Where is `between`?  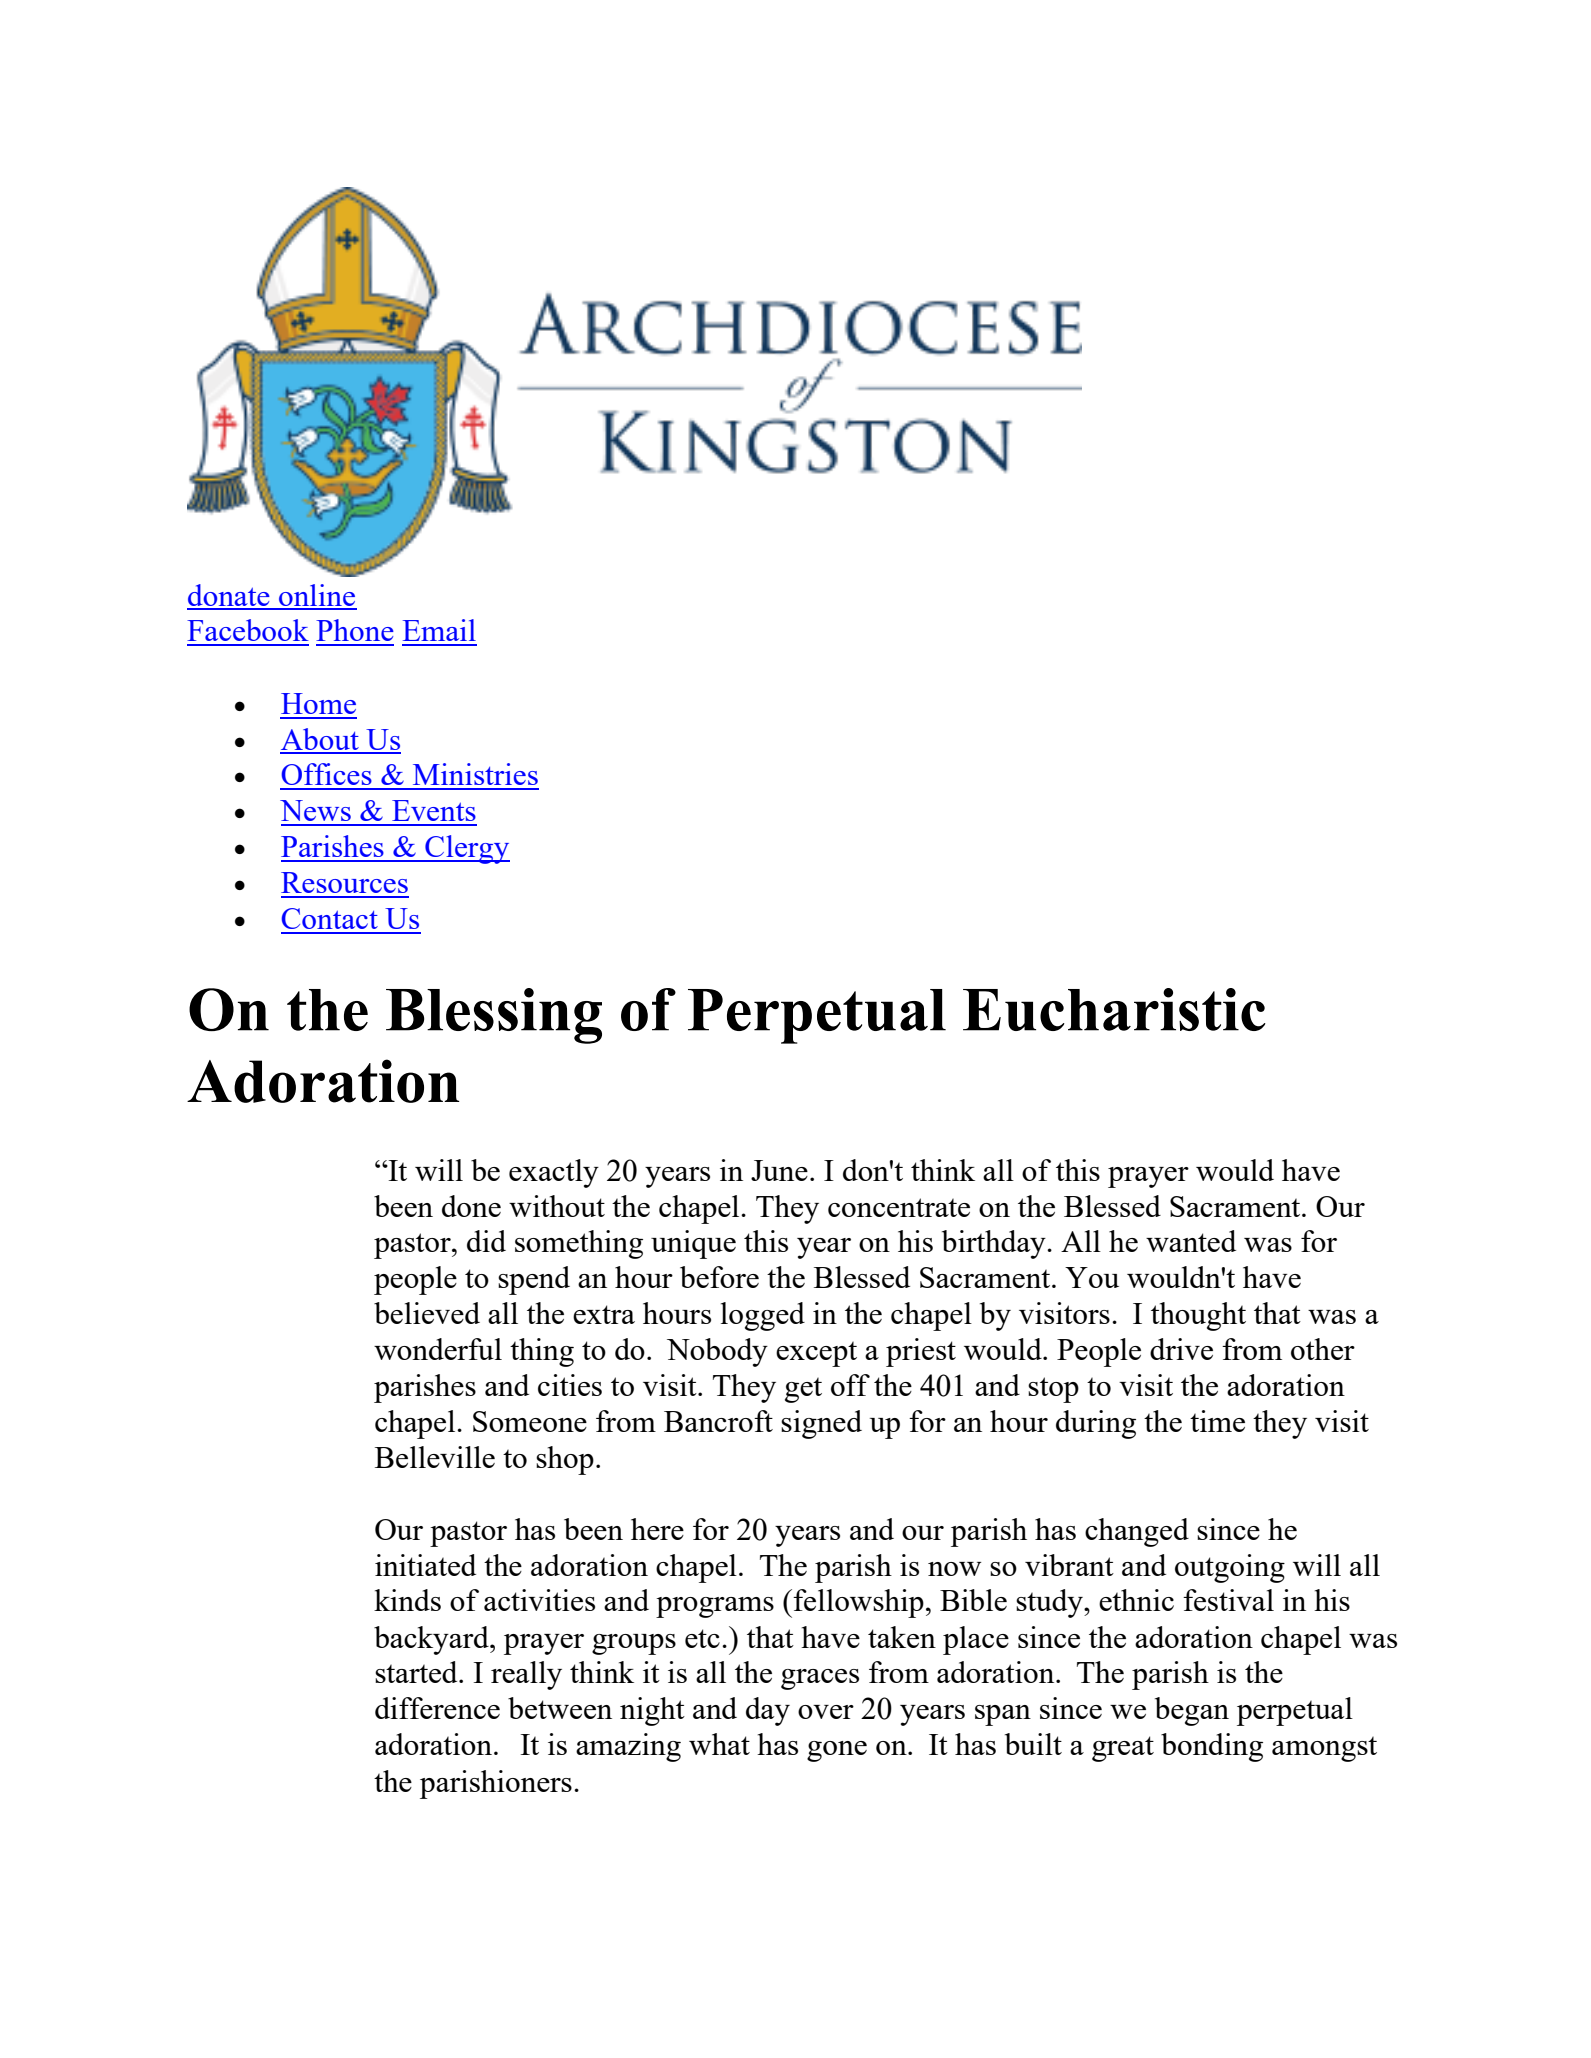 between is located at coordinates (560, 1708).
